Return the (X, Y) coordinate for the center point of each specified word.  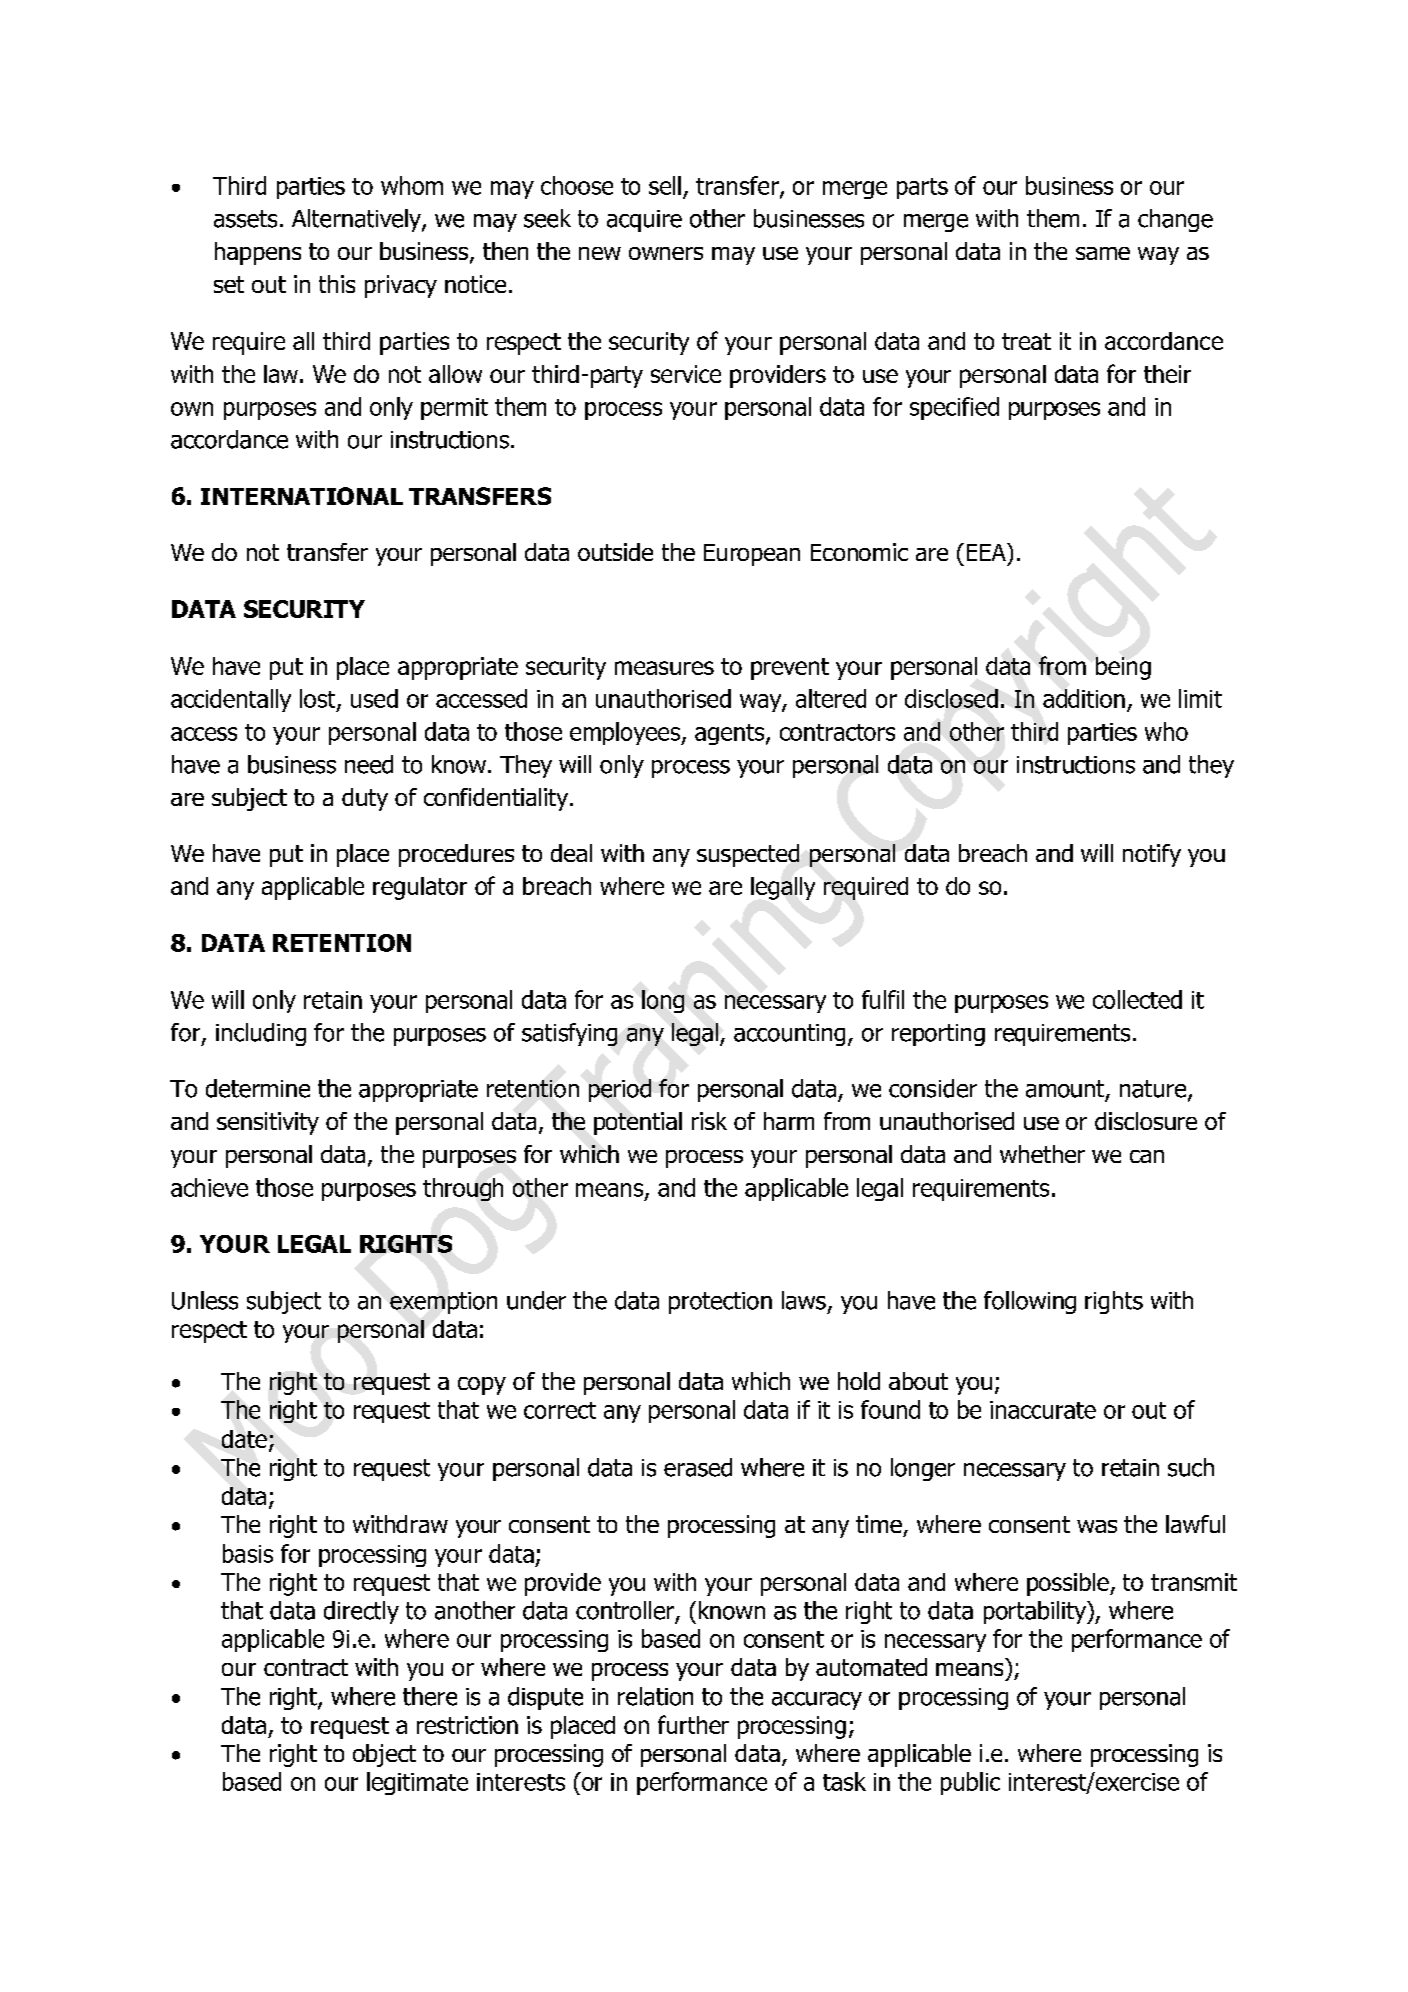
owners (666, 253)
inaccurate (1043, 1410)
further (693, 1724)
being (1123, 668)
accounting (789, 1035)
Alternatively (357, 220)
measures (664, 668)
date (244, 1439)
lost (319, 699)
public (970, 1783)
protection (720, 1303)
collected (1137, 999)
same (1103, 253)
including (261, 1034)
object (384, 1755)
